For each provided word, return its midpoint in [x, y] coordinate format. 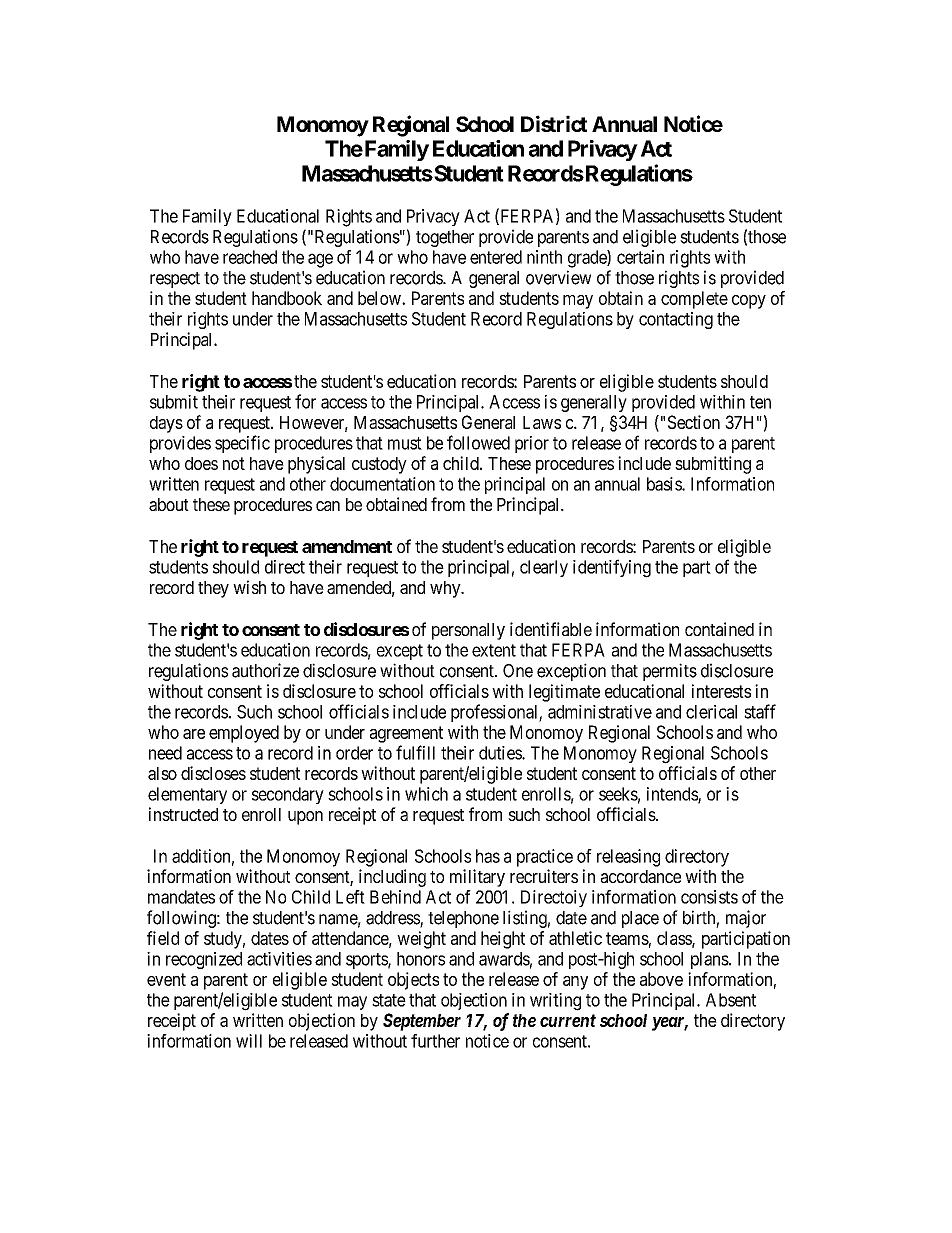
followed [478, 442]
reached [250, 257]
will [249, 1041]
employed [244, 734]
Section [694, 422]
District [554, 123]
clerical [711, 712]
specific [242, 444]
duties [501, 753]
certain [640, 257]
